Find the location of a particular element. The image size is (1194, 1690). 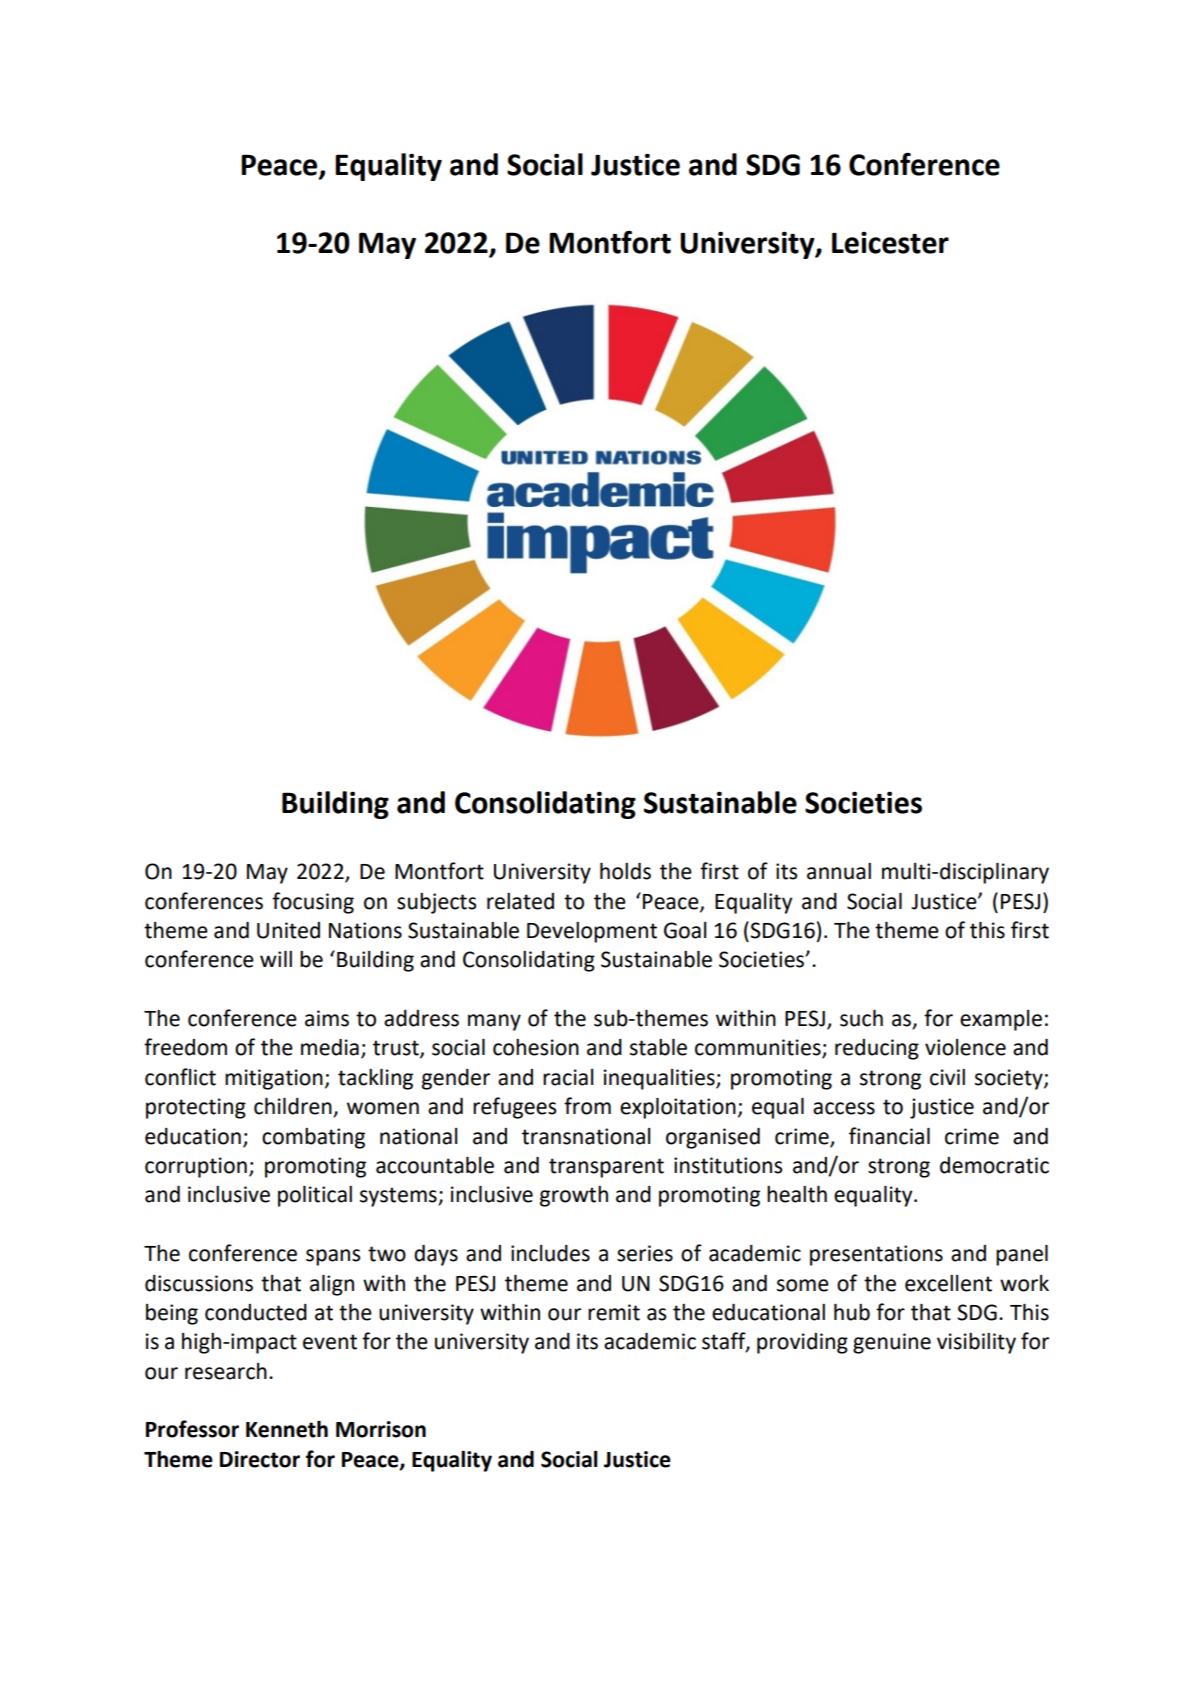

Kenneth is located at coordinates (287, 1429).
